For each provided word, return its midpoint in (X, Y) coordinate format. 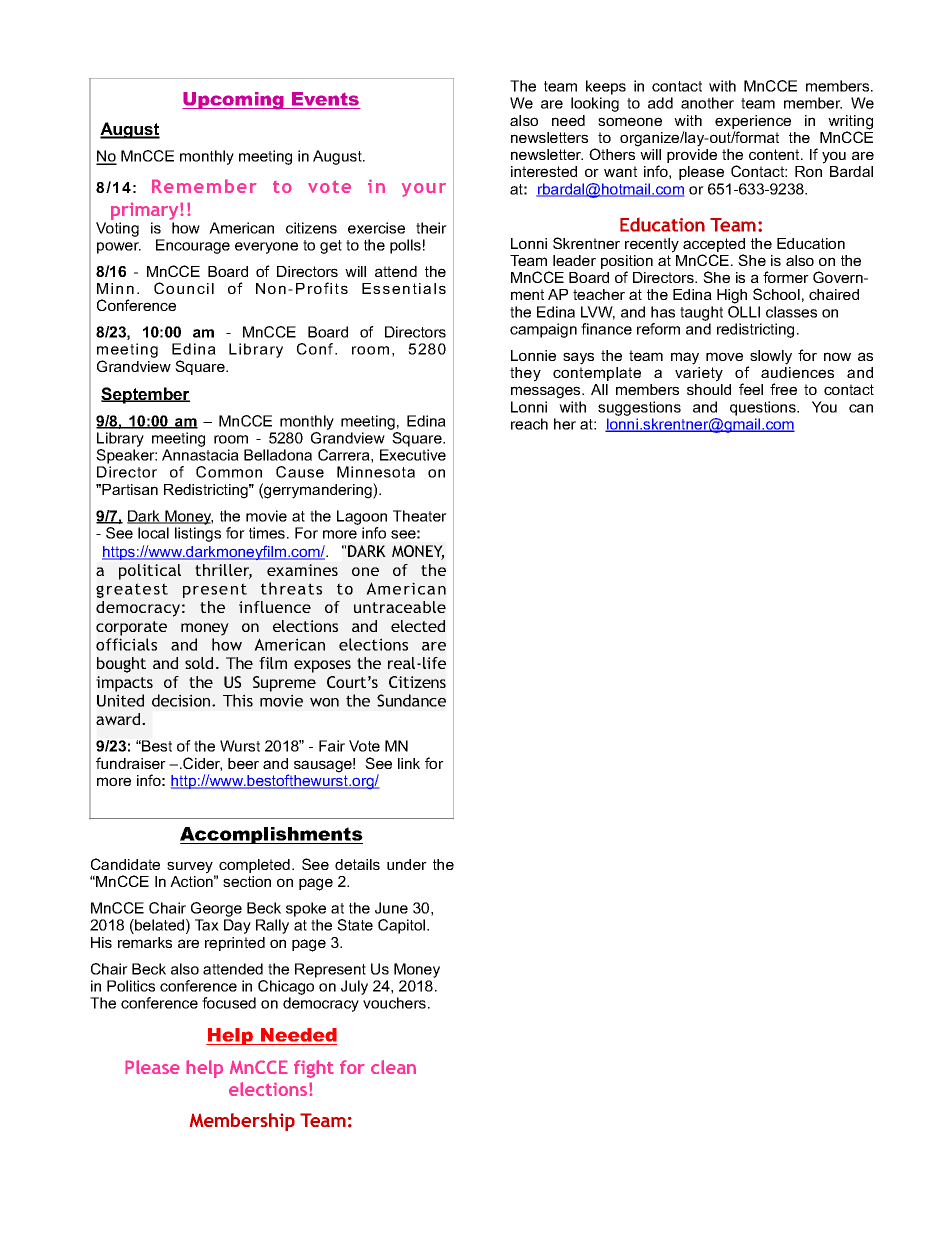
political (150, 572)
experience (753, 123)
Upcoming (234, 101)
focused (229, 1003)
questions (764, 408)
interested (544, 171)
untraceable (400, 607)
